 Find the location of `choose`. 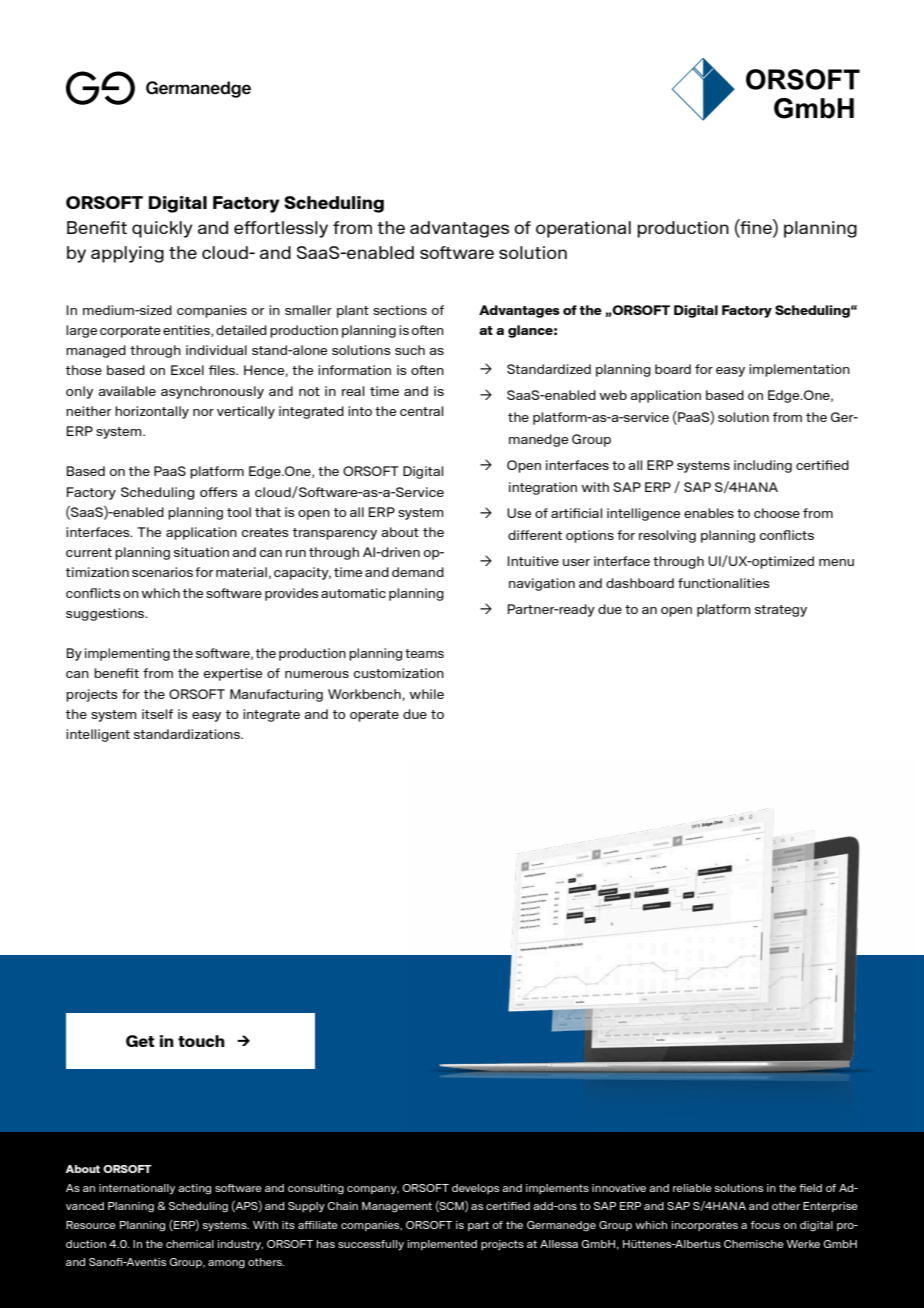

choose is located at coordinates (777, 513).
